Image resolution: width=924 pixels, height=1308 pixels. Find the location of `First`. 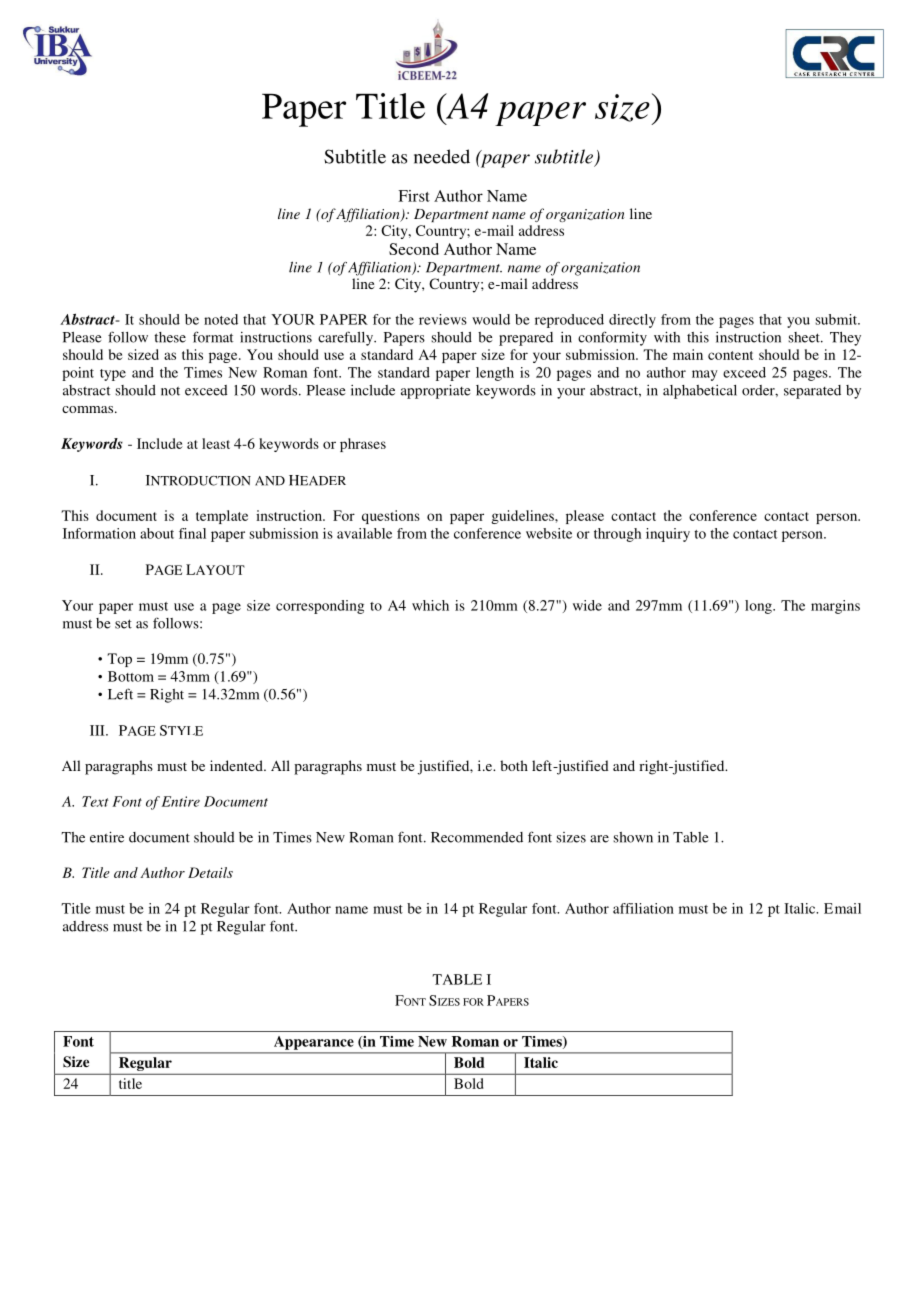

First is located at coordinates (414, 196).
